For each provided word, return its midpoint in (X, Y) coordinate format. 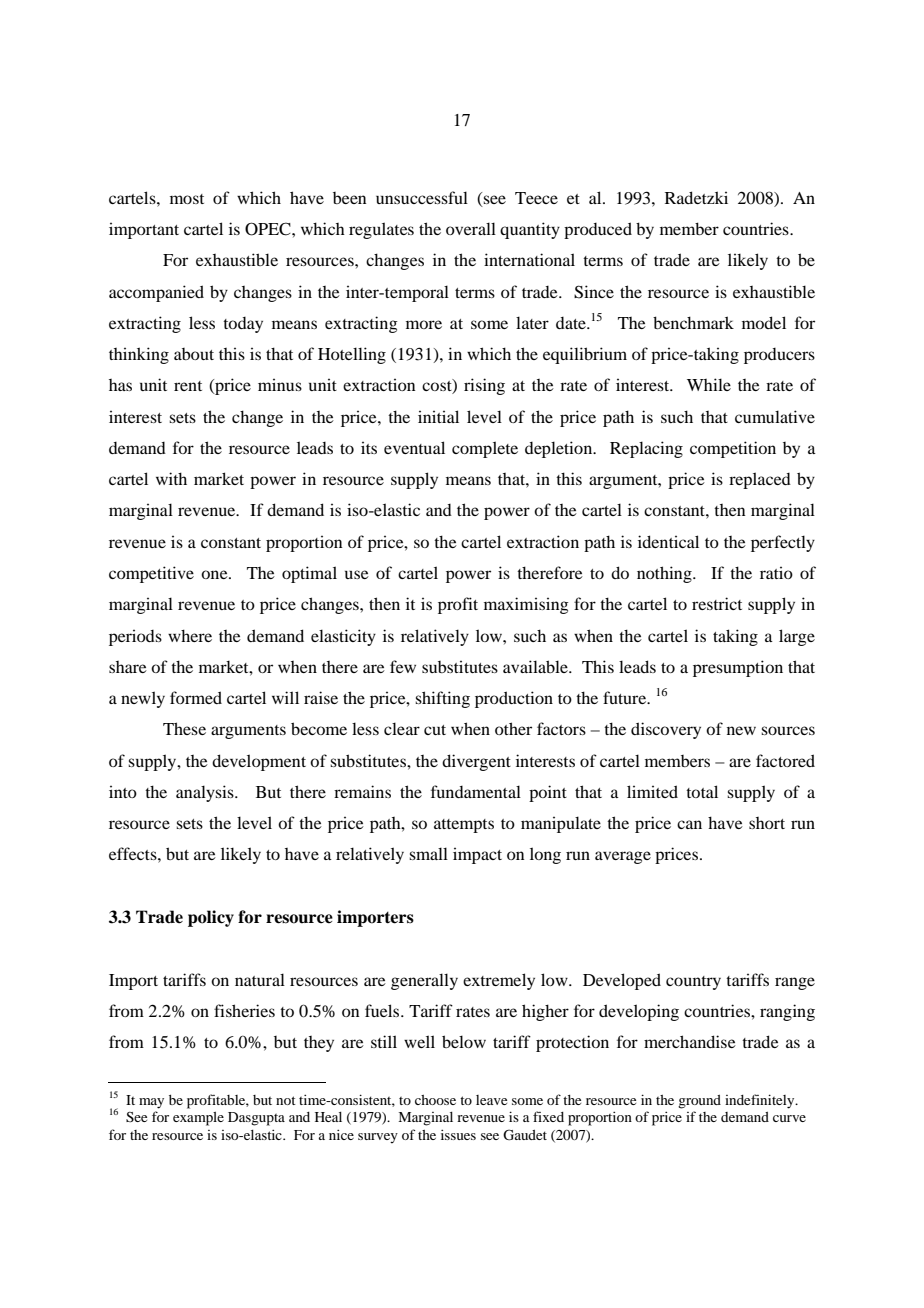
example (198, 1119)
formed (196, 697)
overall (471, 228)
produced (598, 230)
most (187, 199)
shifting (442, 699)
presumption (738, 668)
